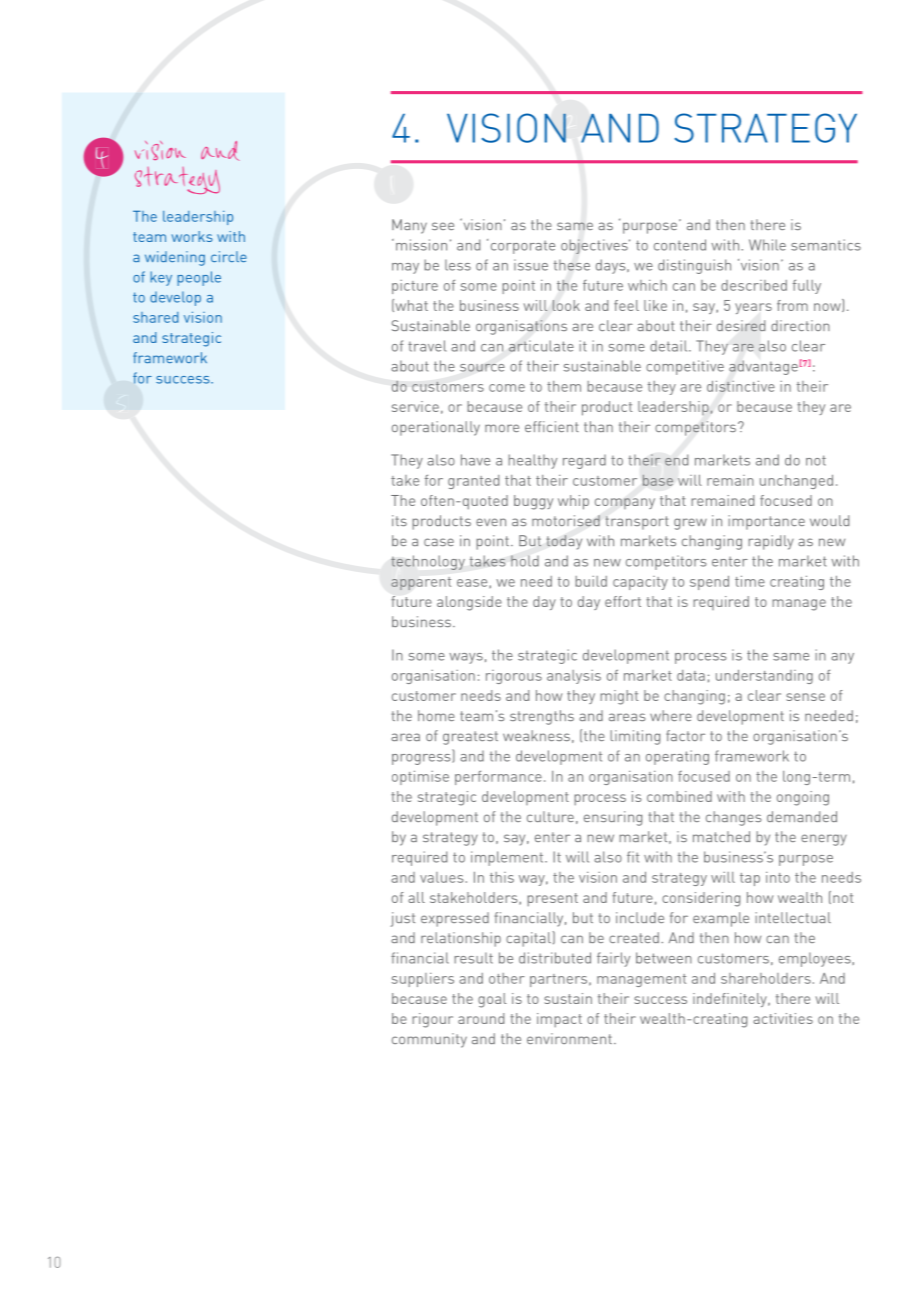 The image size is (924, 1308). Describe the element at coordinates (498, 778) in the screenshot. I see `performance` at that location.
